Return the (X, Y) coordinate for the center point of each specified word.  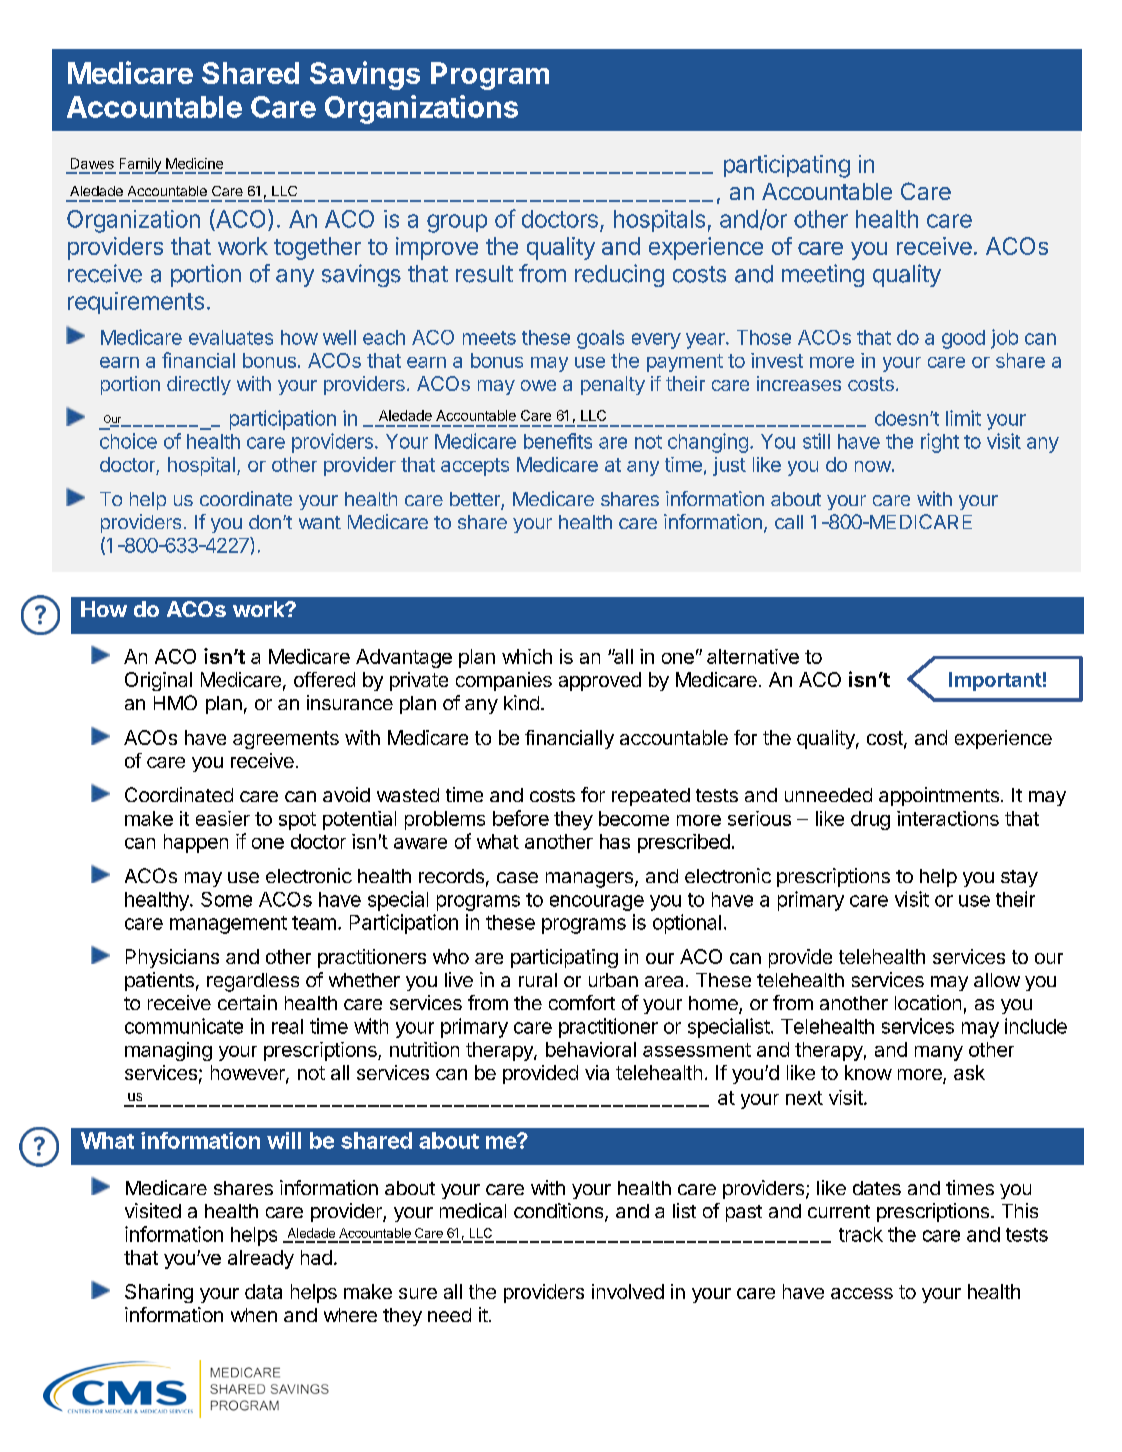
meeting (823, 275)
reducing (619, 275)
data (263, 1291)
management (228, 925)
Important (995, 681)
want (320, 522)
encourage (597, 903)
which (527, 656)
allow (997, 980)
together (317, 248)
